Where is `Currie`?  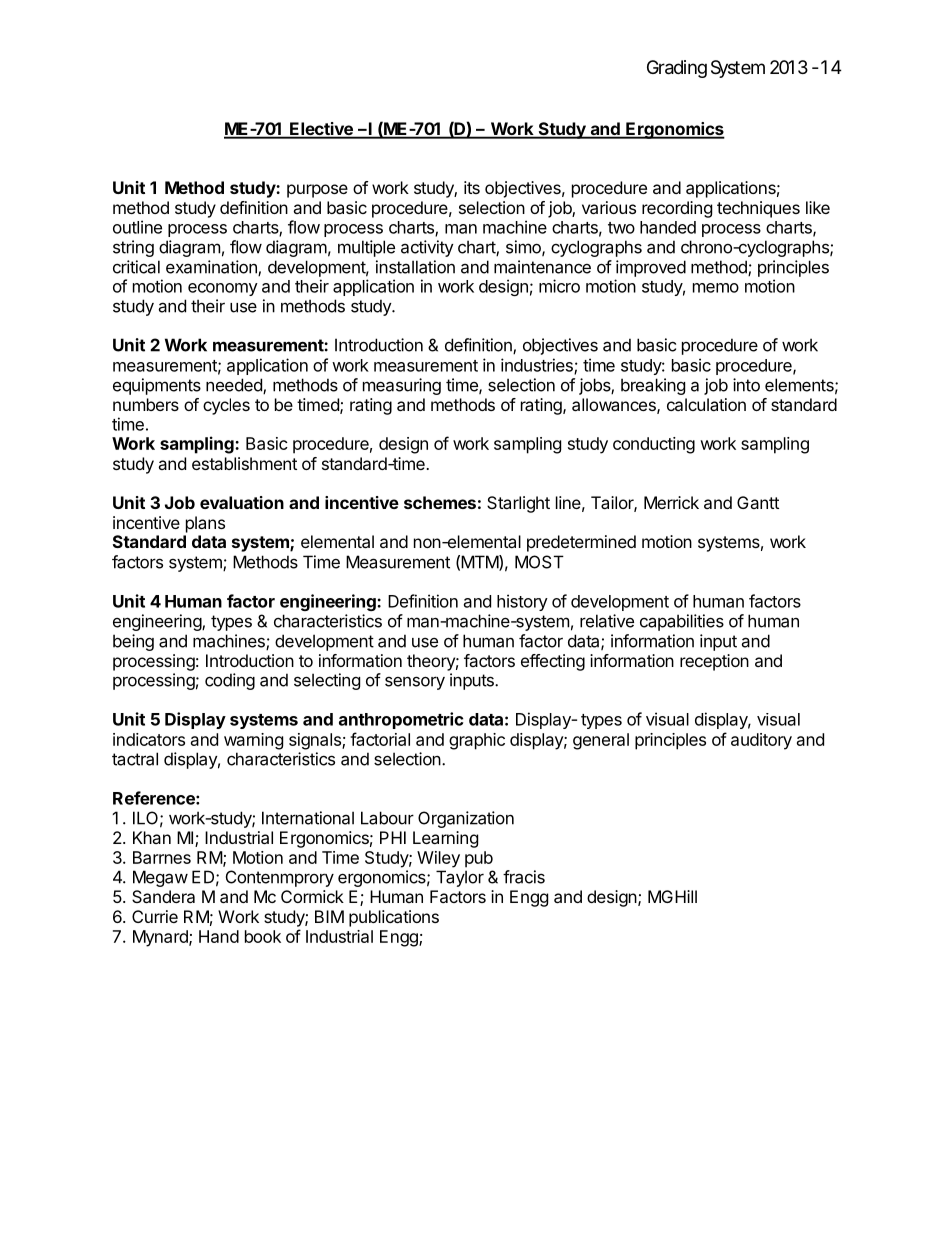 Currie is located at coordinates (155, 916).
